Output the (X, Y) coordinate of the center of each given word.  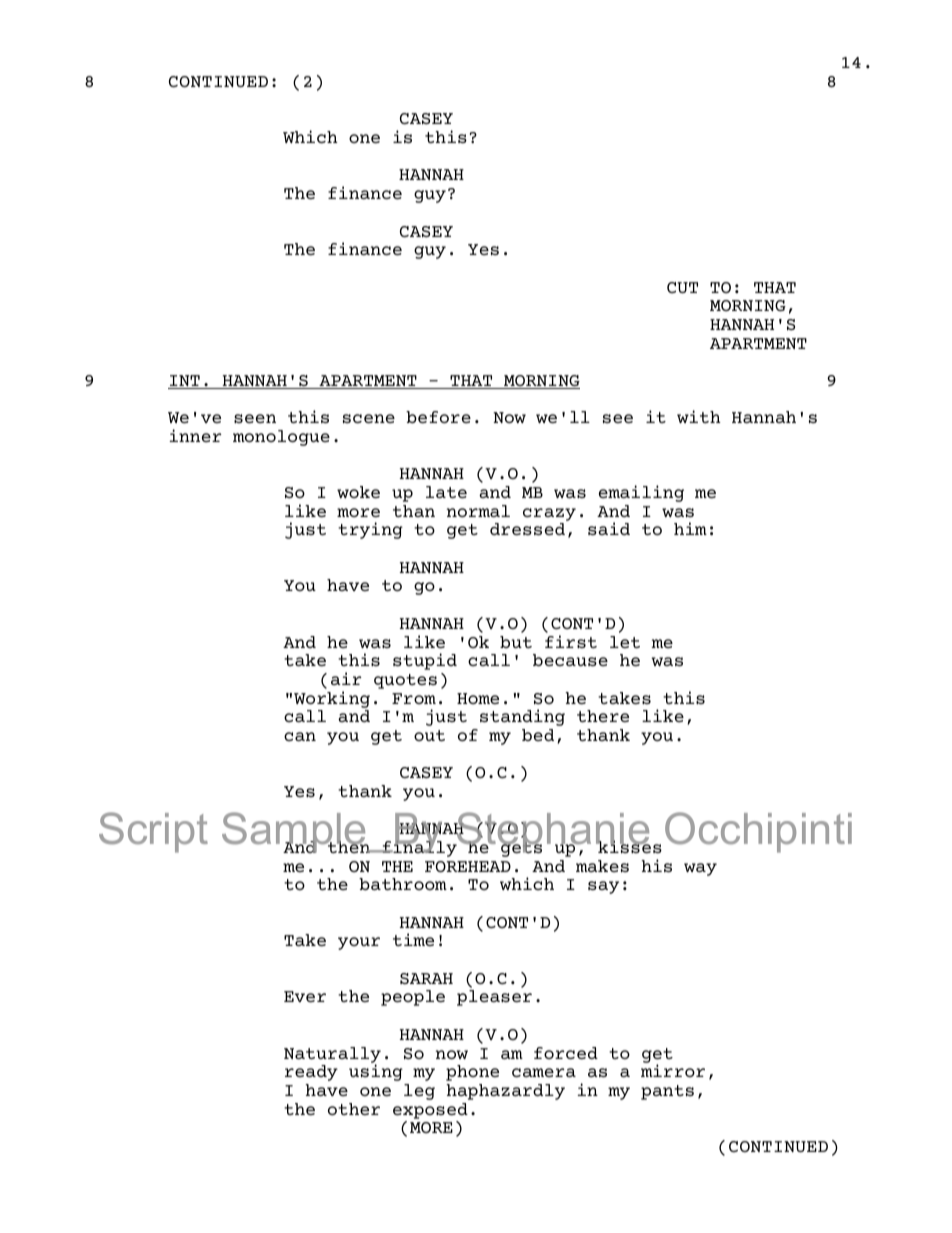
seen (255, 418)
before (438, 417)
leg (419, 1092)
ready (311, 1073)
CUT (682, 287)
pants (667, 1092)
